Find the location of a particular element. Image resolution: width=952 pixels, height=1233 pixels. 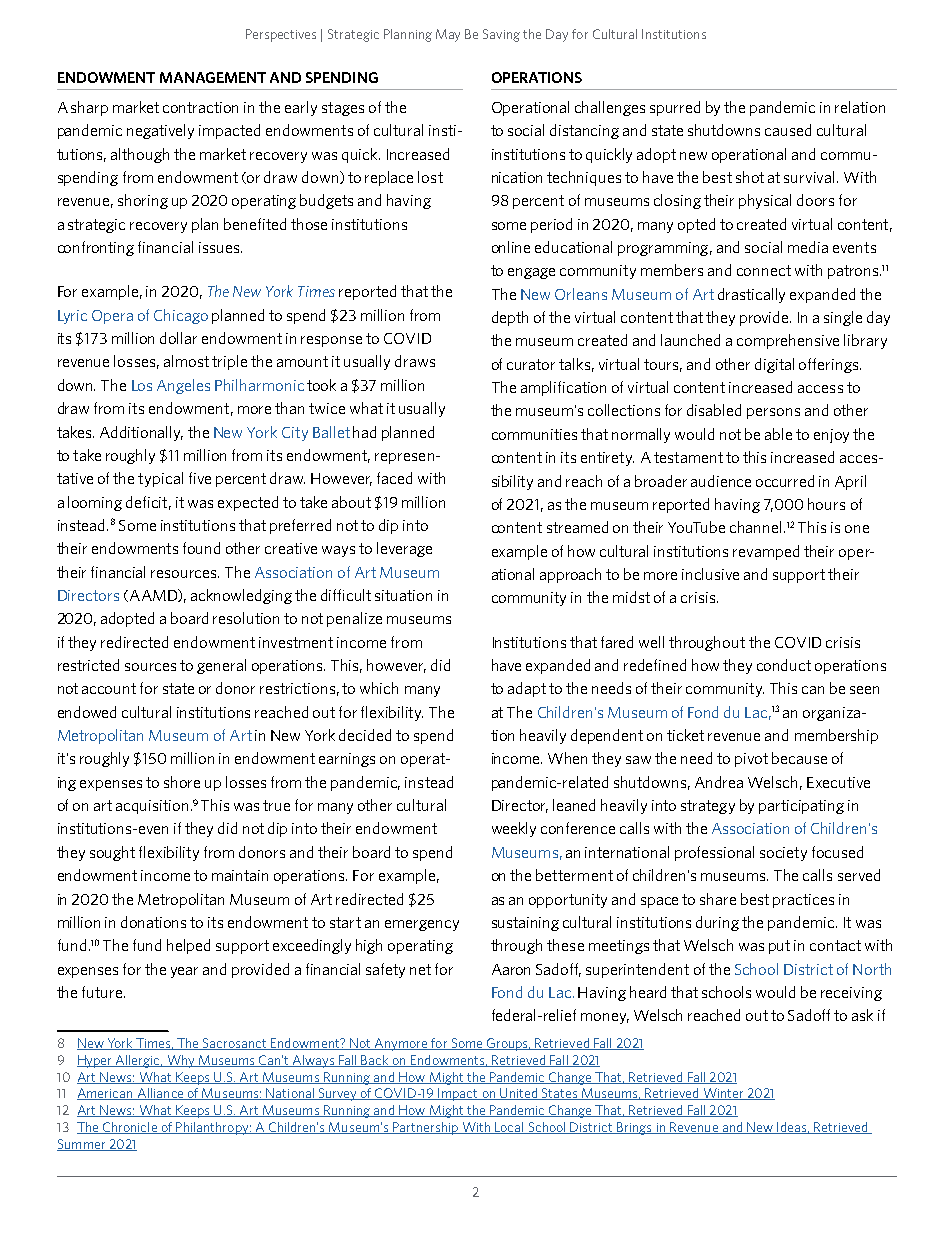

found is located at coordinates (201, 548).
